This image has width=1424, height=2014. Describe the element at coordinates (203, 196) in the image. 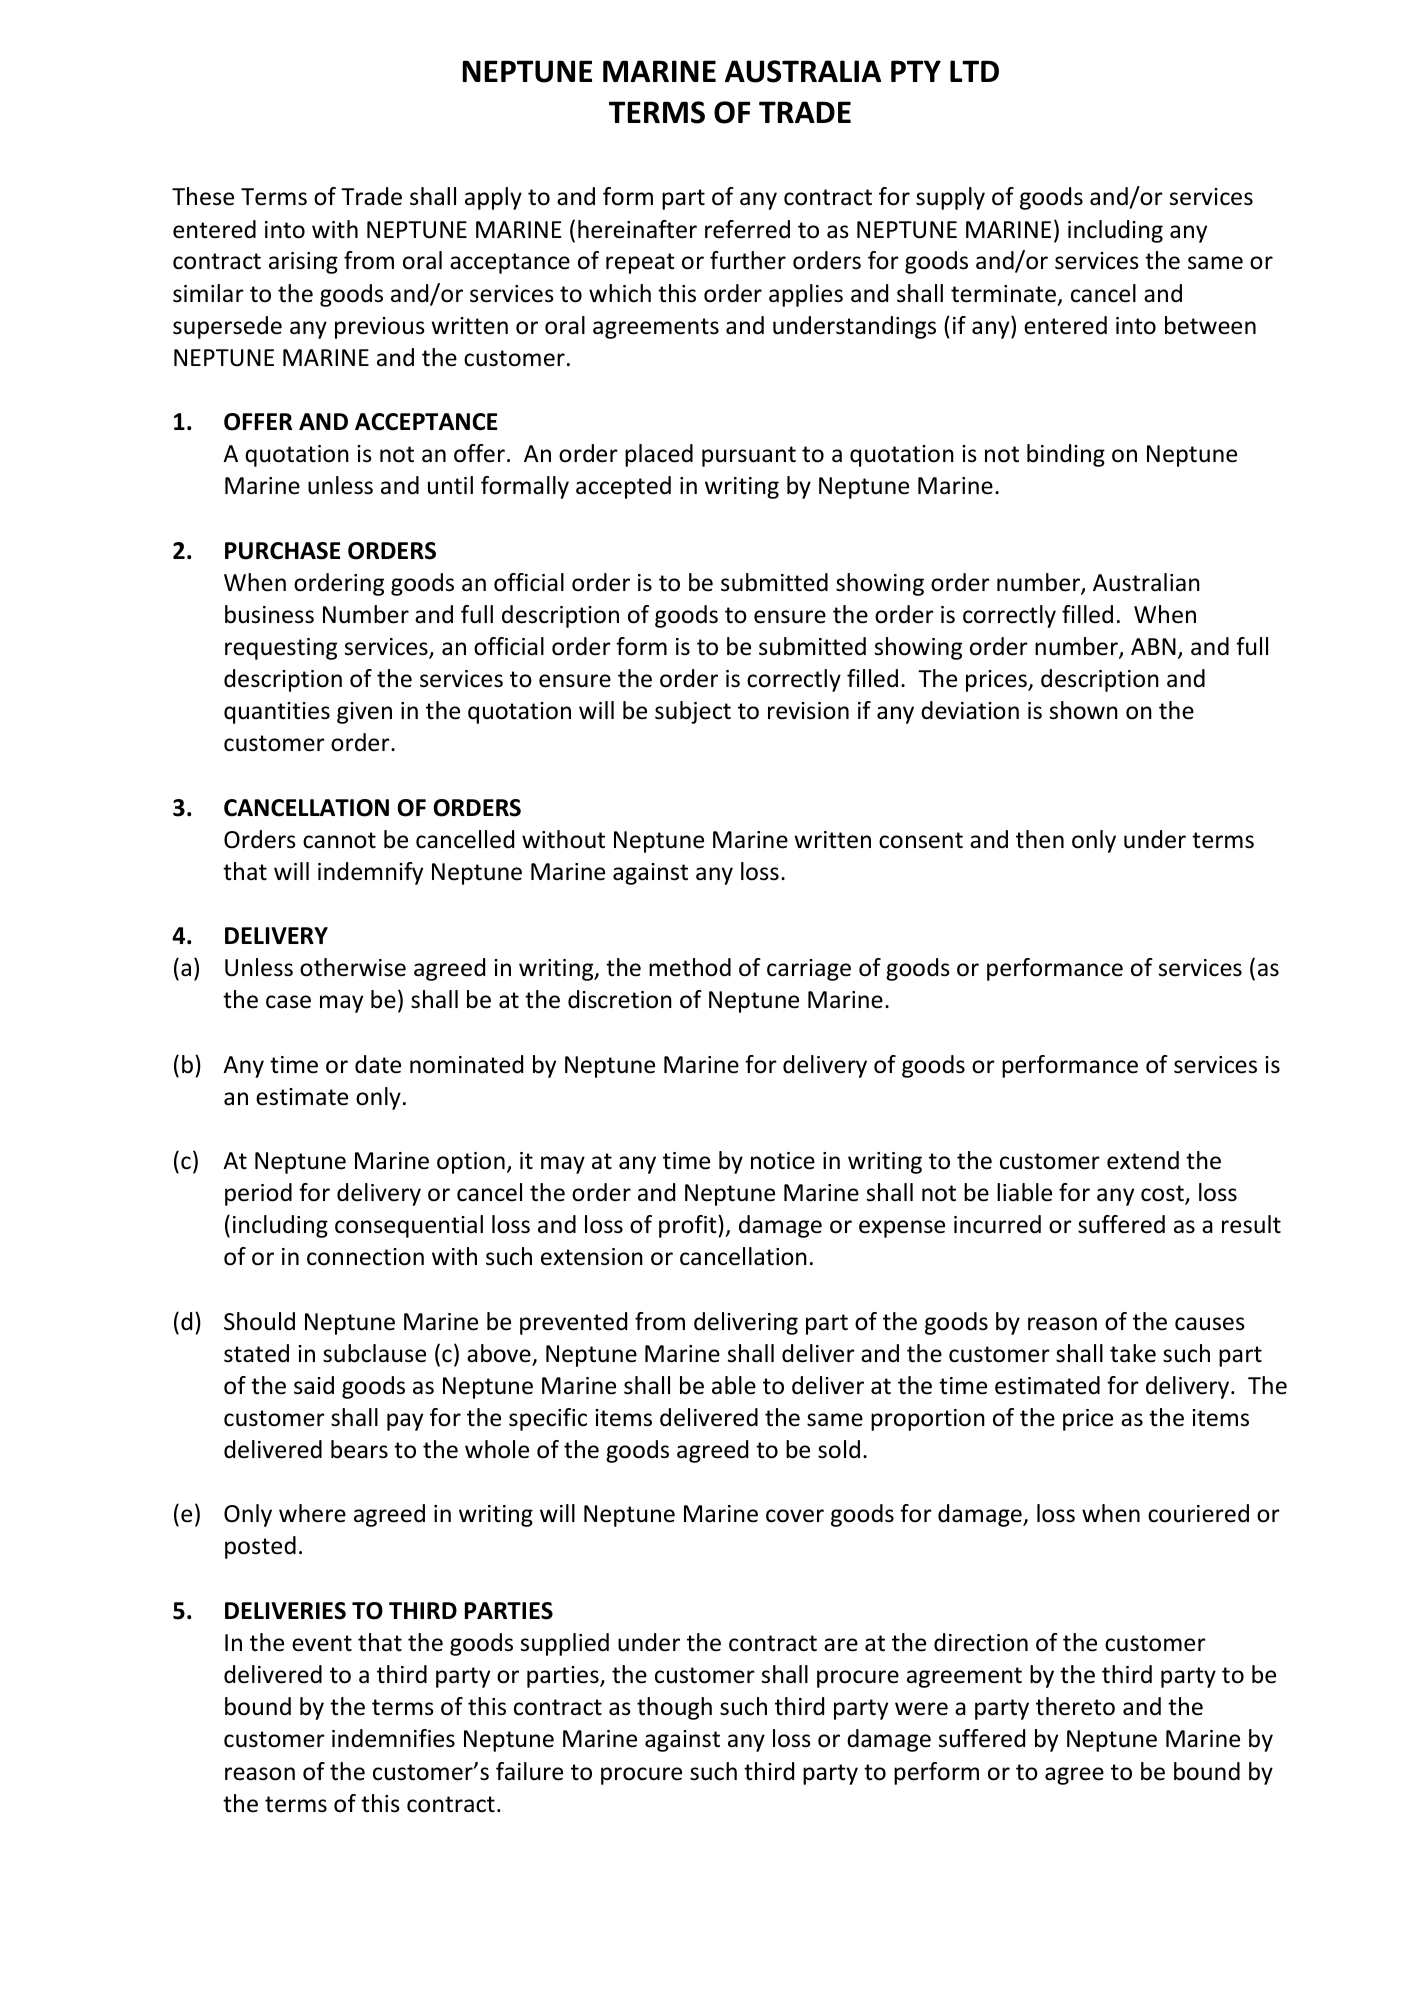

I see `These` at that location.
